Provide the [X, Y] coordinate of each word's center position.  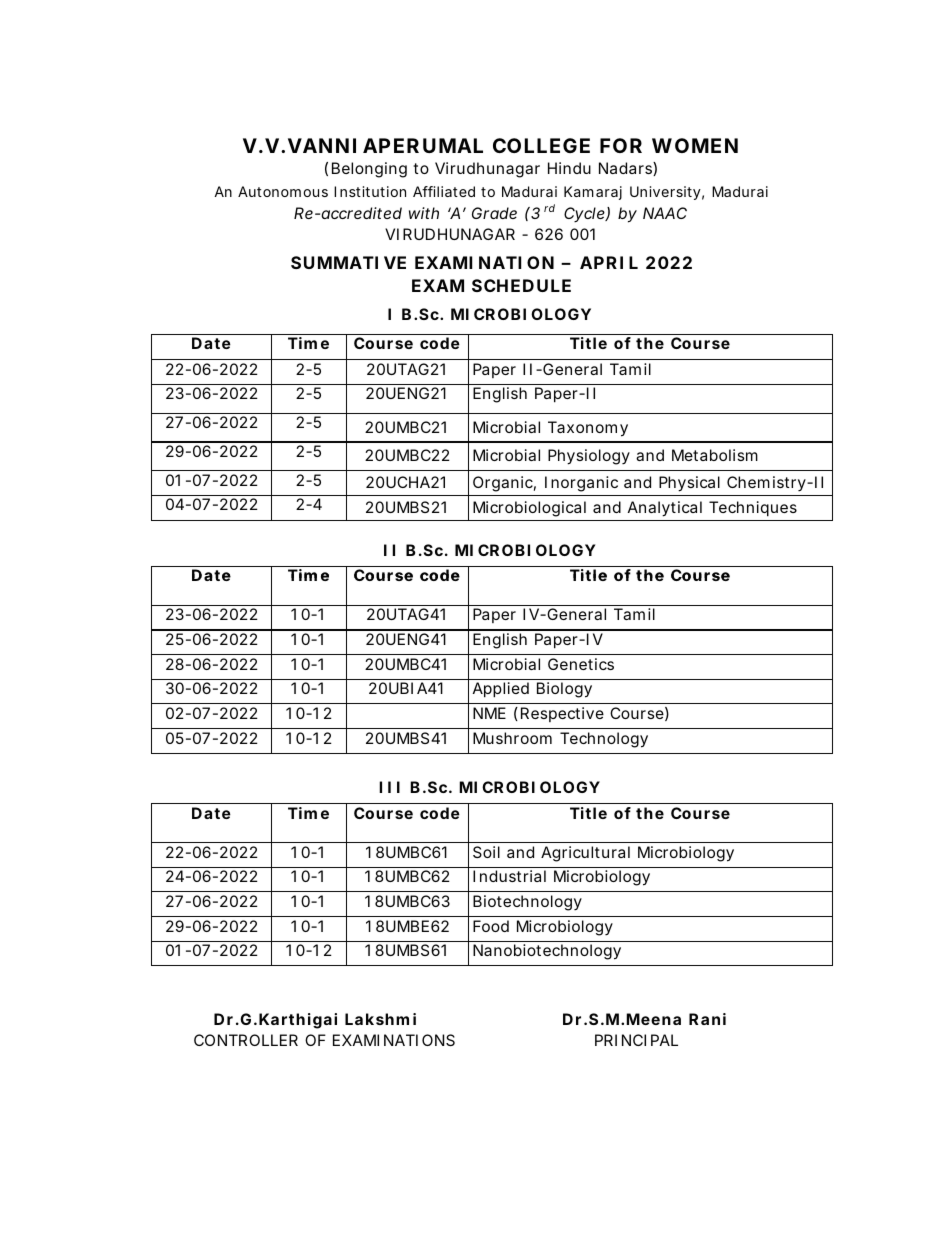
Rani [707, 1019]
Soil [486, 852]
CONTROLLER [246, 1040]
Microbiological [529, 509]
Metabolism [715, 455]
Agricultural [585, 854]
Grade [494, 213]
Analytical [665, 509]
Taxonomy [588, 429]
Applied [501, 690]
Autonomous [283, 191]
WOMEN [695, 145]
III [389, 787]
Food [491, 926]
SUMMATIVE [348, 262]
